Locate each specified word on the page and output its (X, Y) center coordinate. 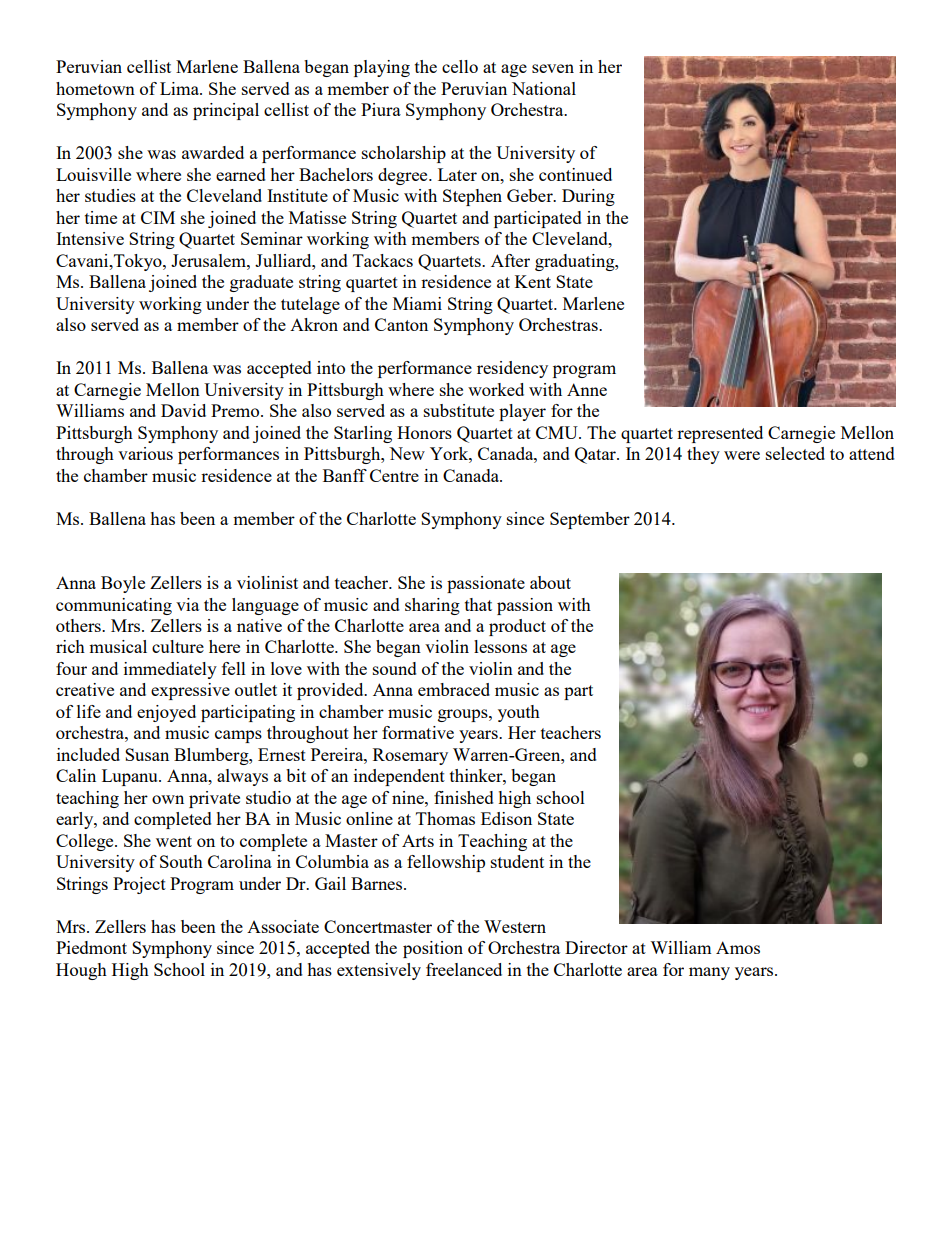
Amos (738, 947)
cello (460, 66)
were (742, 455)
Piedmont (91, 947)
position (433, 949)
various (145, 453)
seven (553, 68)
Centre (394, 475)
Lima (180, 88)
